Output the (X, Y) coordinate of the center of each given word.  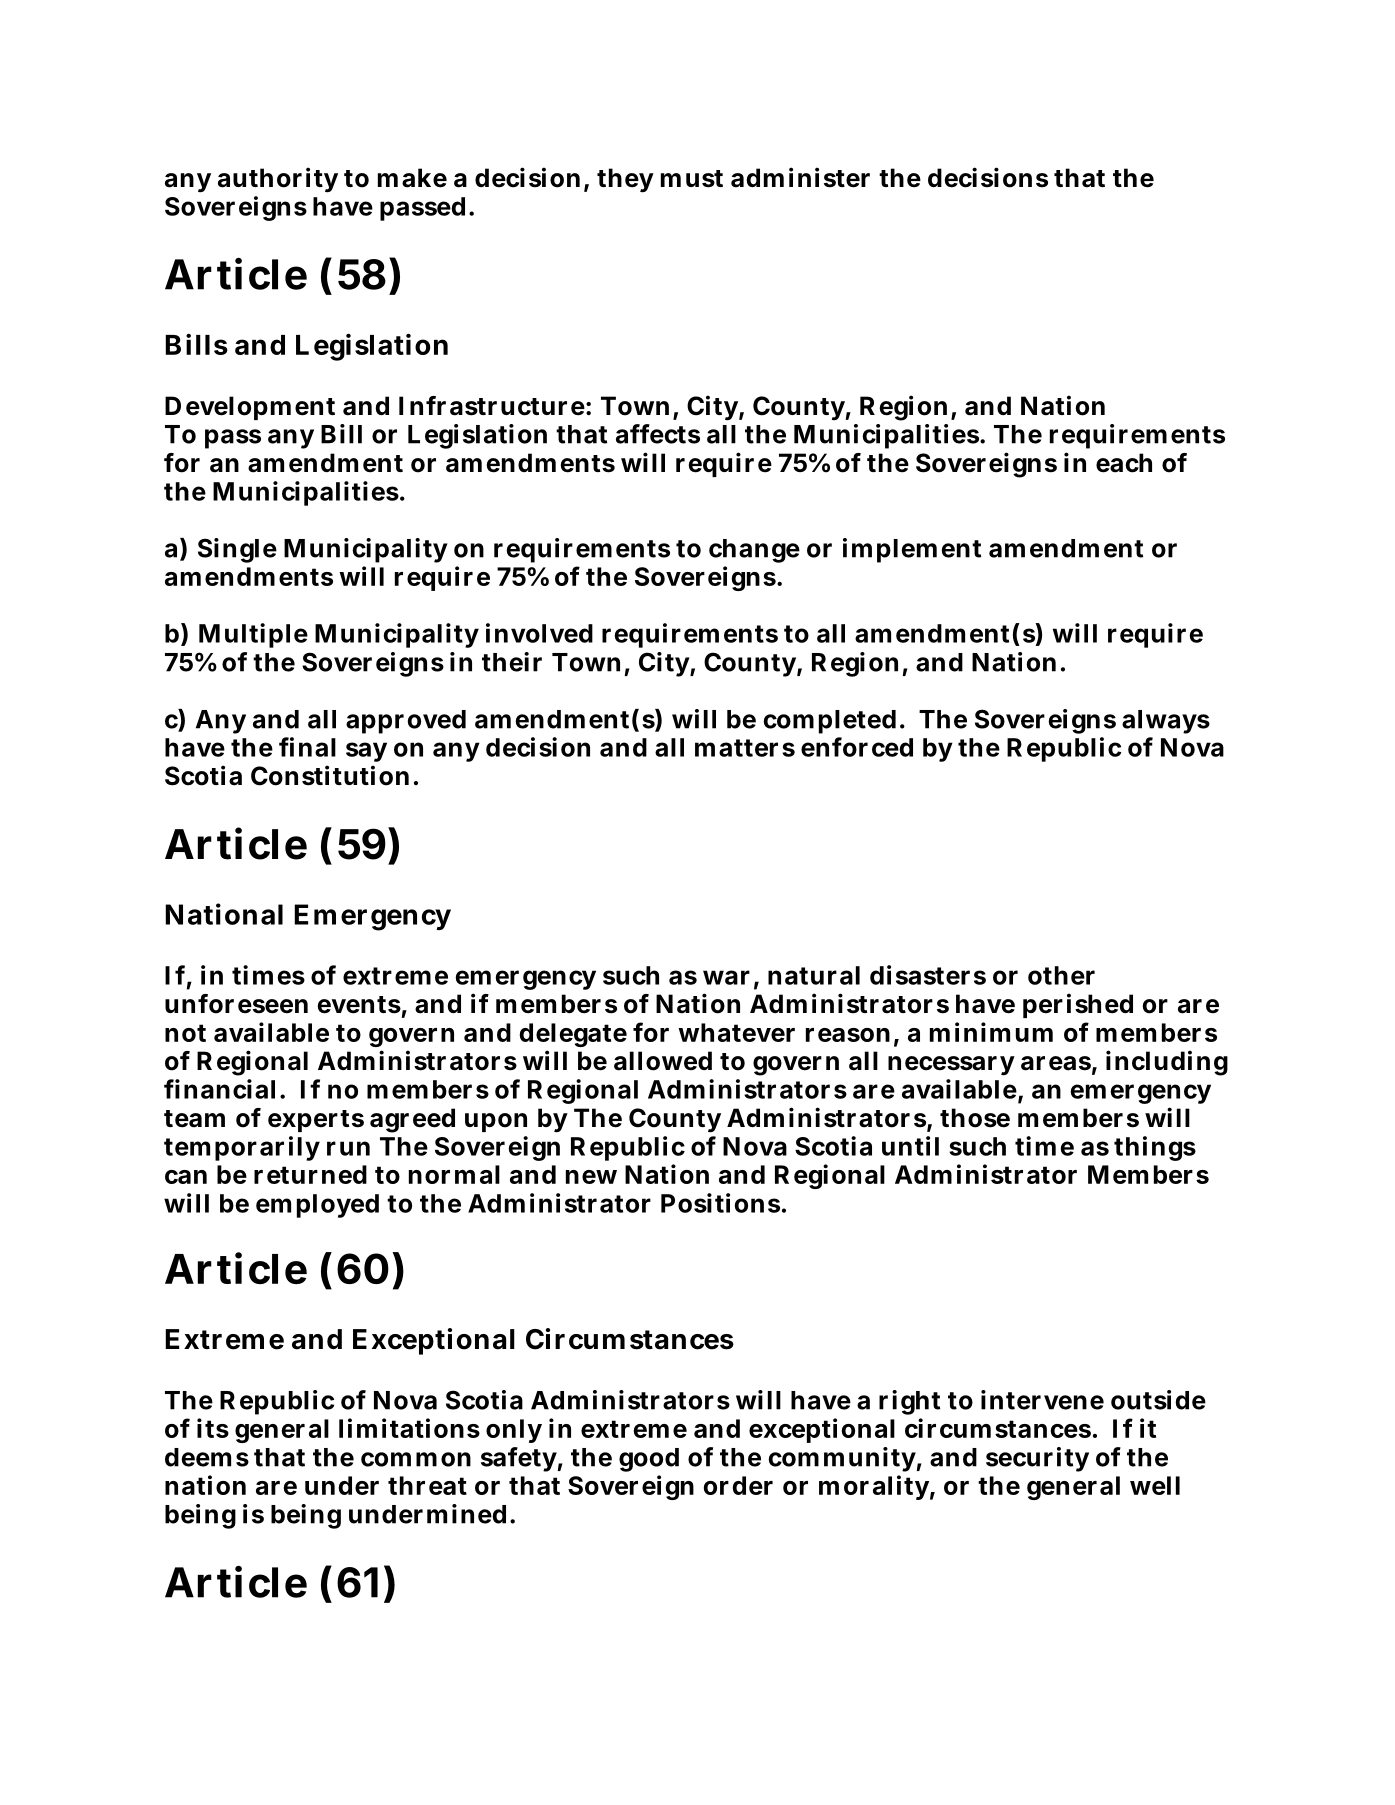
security (1037, 1459)
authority (278, 180)
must (692, 179)
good (649, 1460)
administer (800, 177)
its (213, 1428)
